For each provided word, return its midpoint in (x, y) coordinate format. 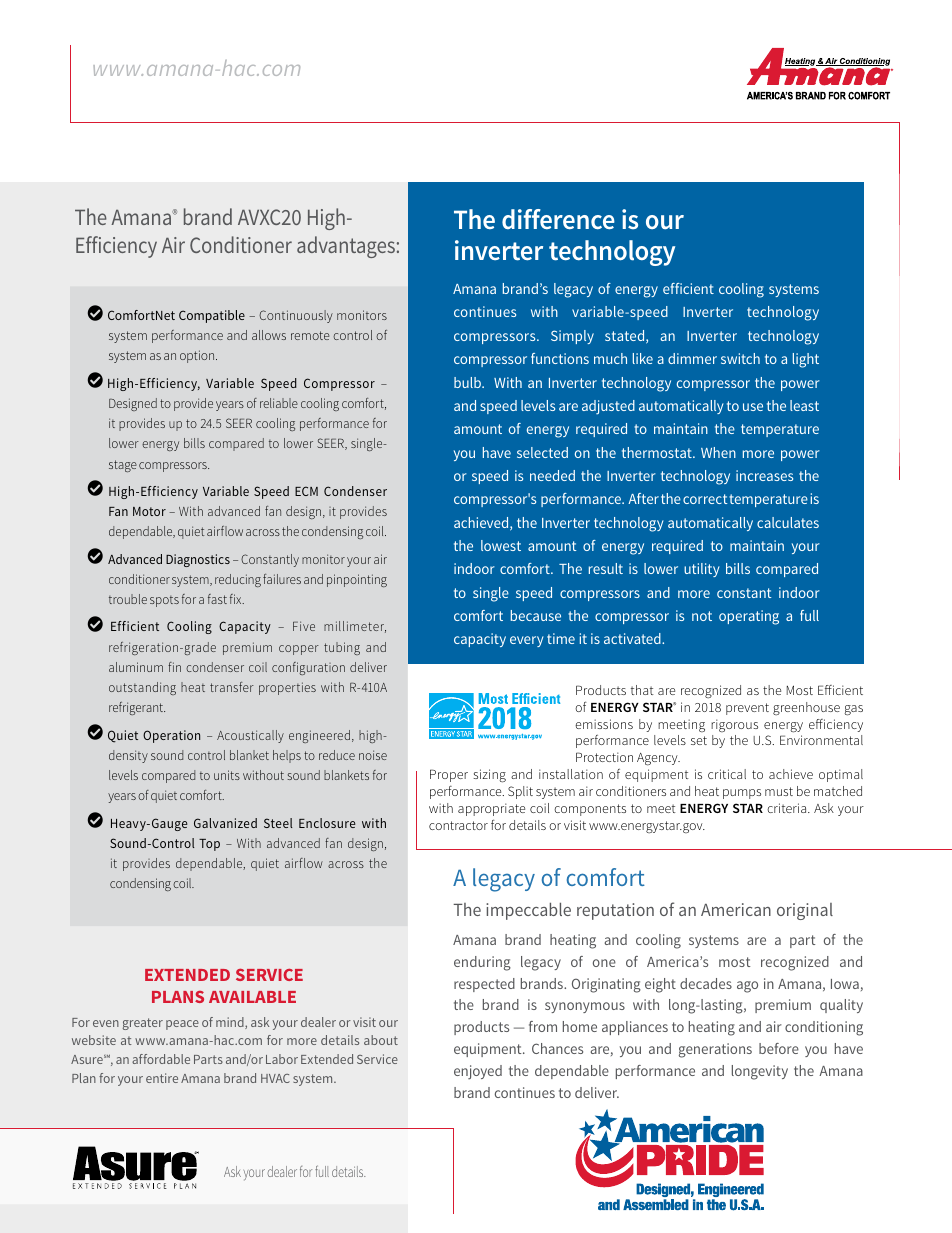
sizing (489, 776)
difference (558, 219)
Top (209, 845)
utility (701, 570)
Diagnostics (198, 560)
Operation (171, 736)
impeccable (528, 911)
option (198, 356)
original (805, 911)
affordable (161, 1059)
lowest (501, 545)
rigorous (734, 725)
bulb (468, 382)
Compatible (212, 316)
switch (740, 358)
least (804, 405)
